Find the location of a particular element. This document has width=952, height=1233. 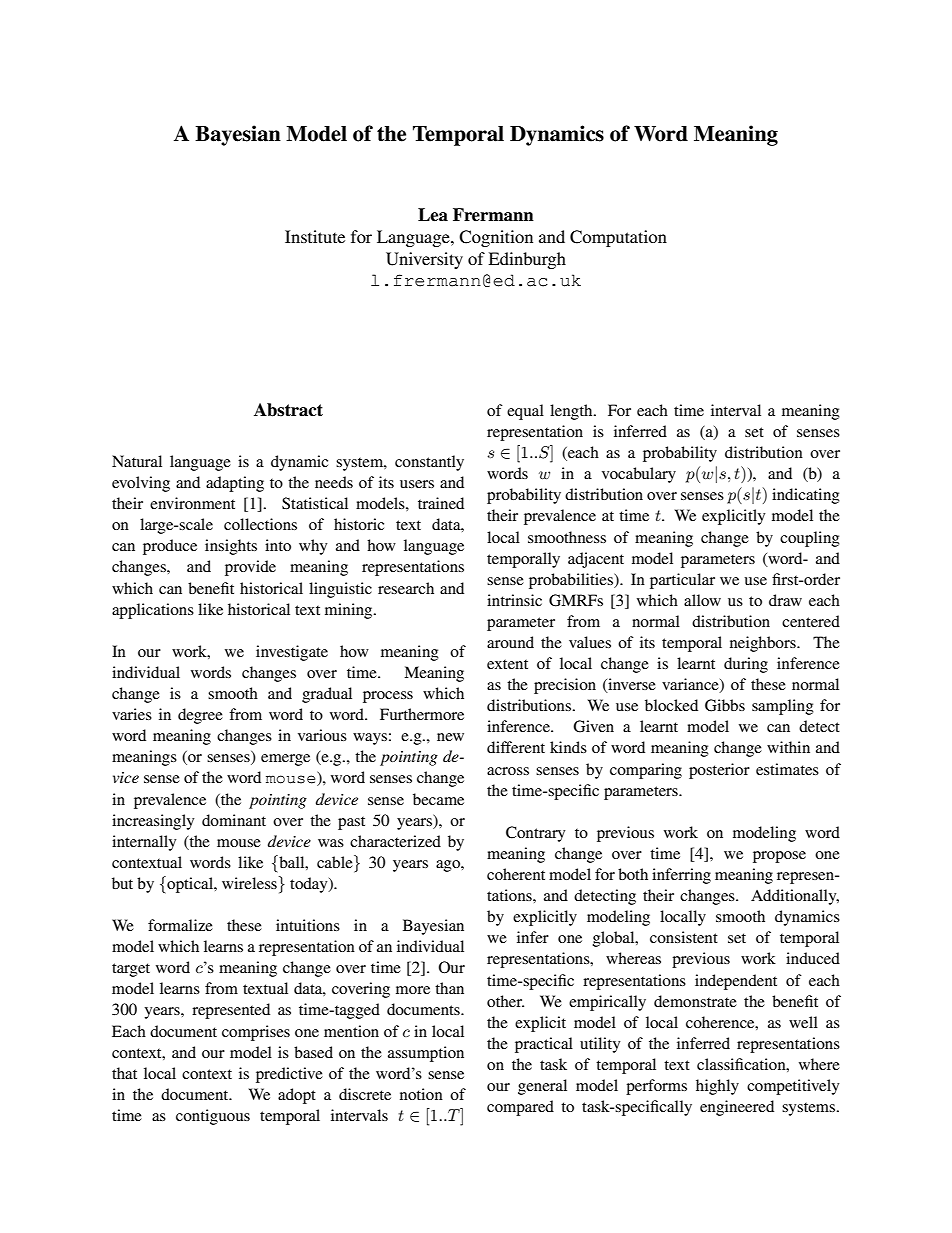

degree is located at coordinates (200, 716).
